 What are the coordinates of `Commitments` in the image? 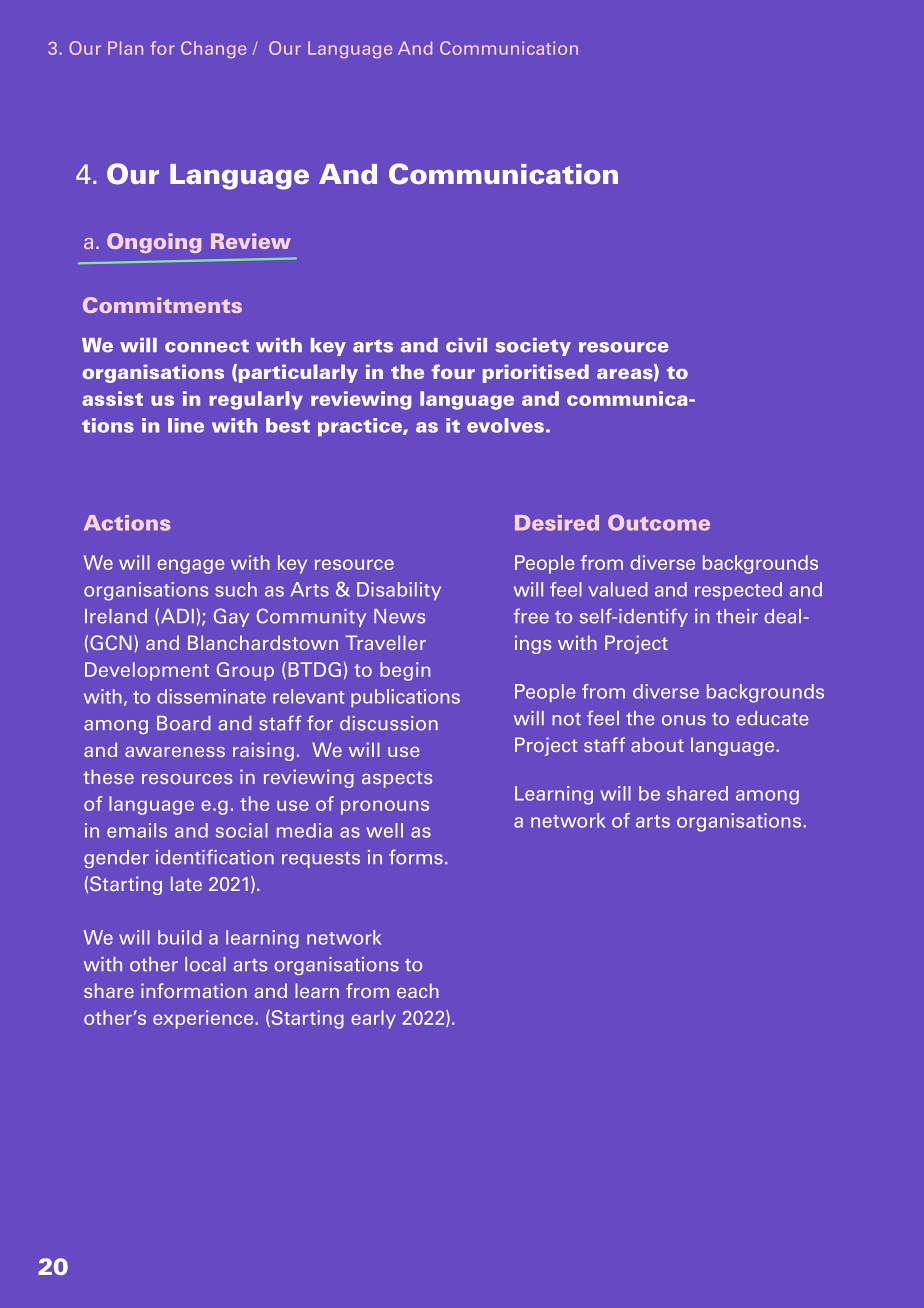 It's located at (162, 305).
